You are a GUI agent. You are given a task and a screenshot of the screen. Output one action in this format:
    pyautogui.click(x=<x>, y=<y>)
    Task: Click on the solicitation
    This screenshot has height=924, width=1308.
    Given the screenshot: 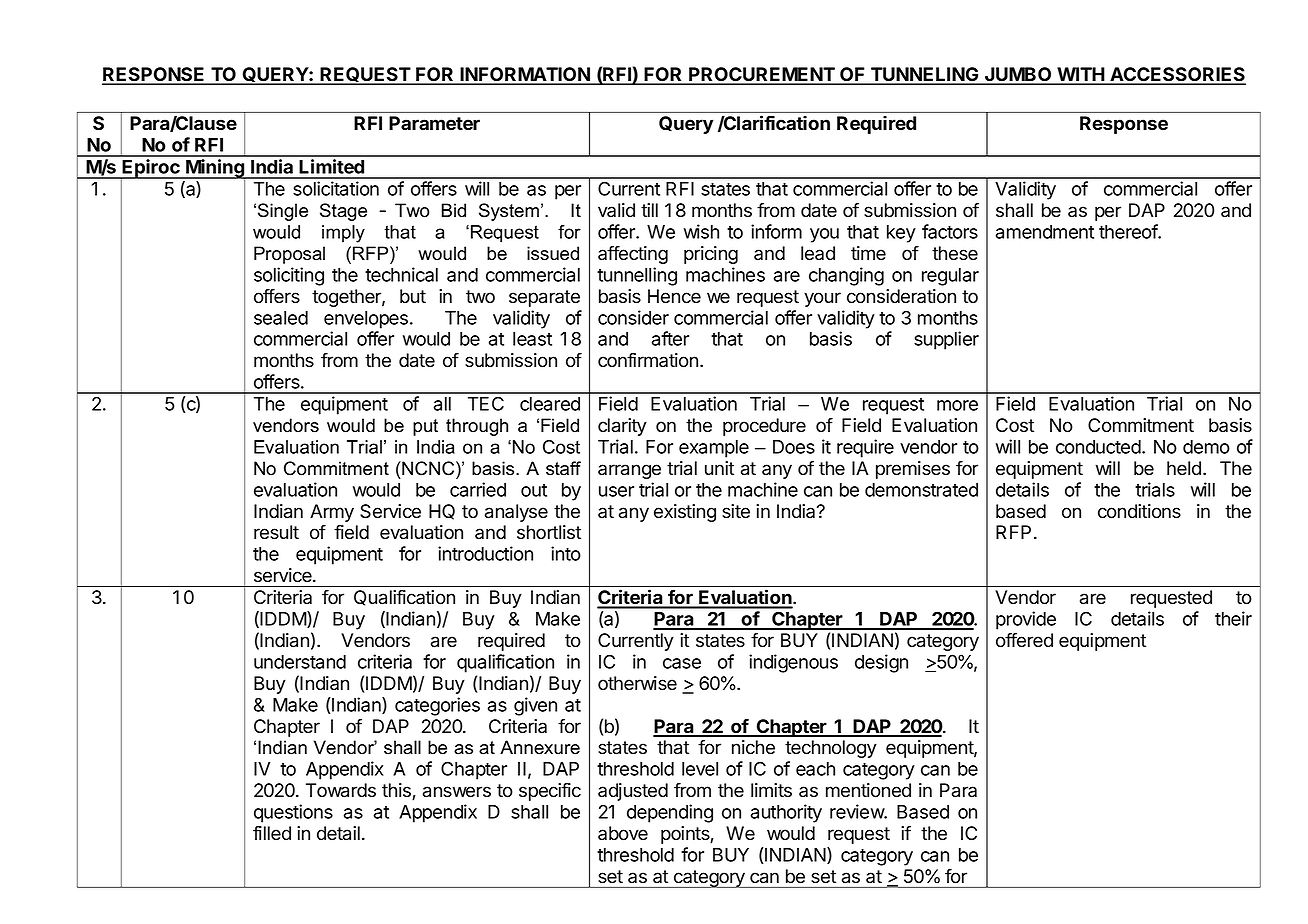 What is the action you would take?
    pyautogui.click(x=336, y=188)
